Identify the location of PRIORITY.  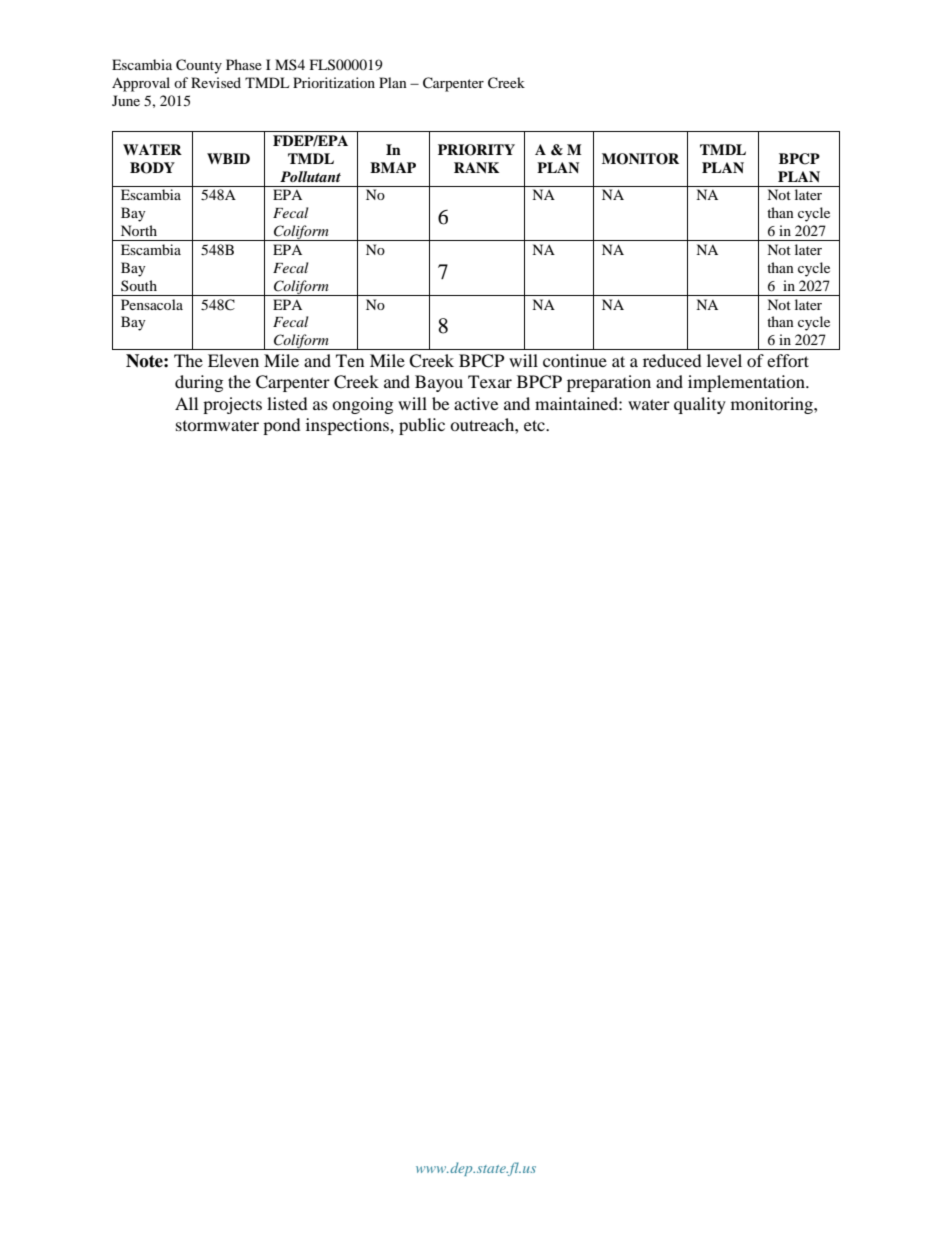
(476, 150).
